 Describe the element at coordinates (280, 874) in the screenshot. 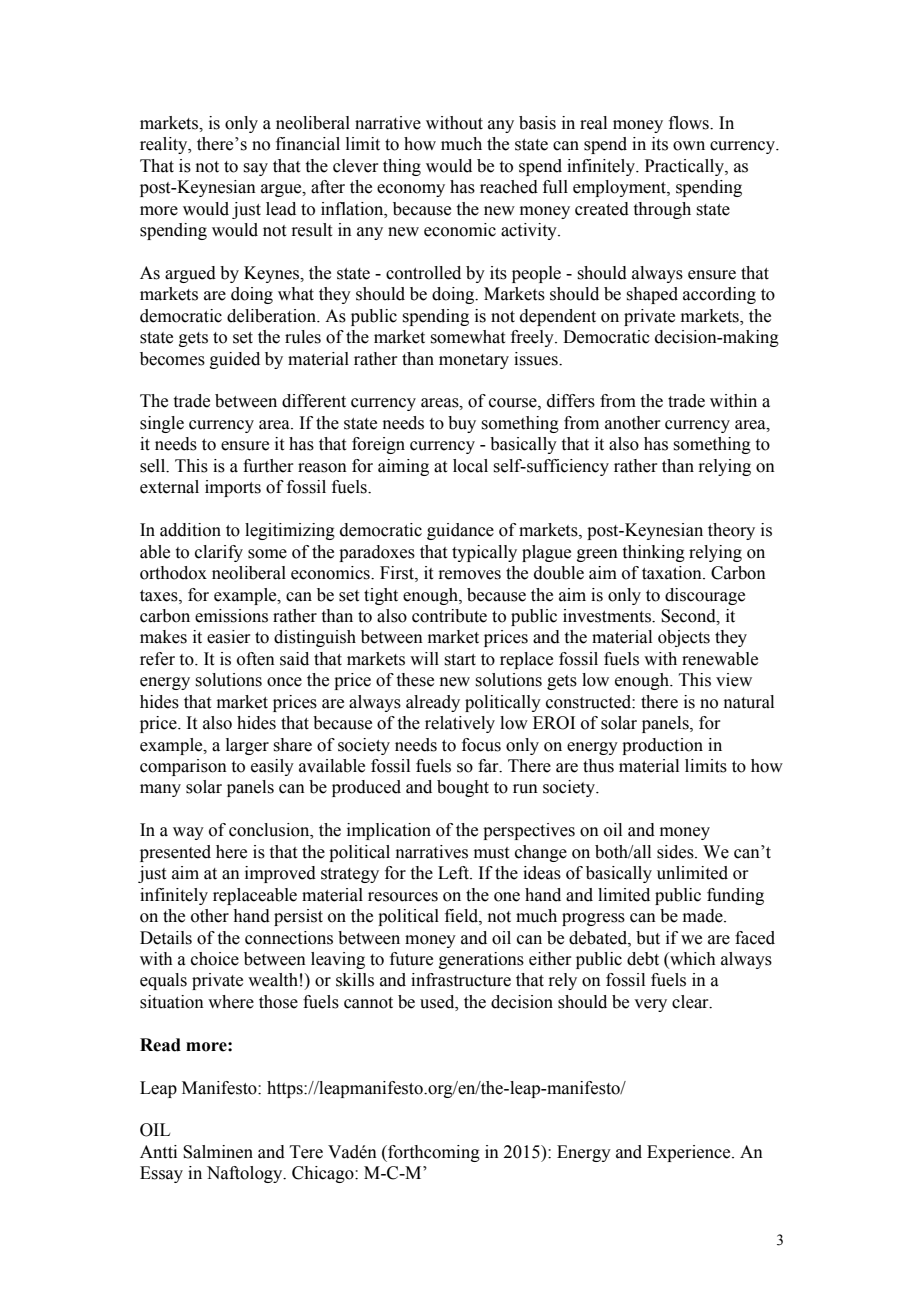

I see `improved` at that location.
